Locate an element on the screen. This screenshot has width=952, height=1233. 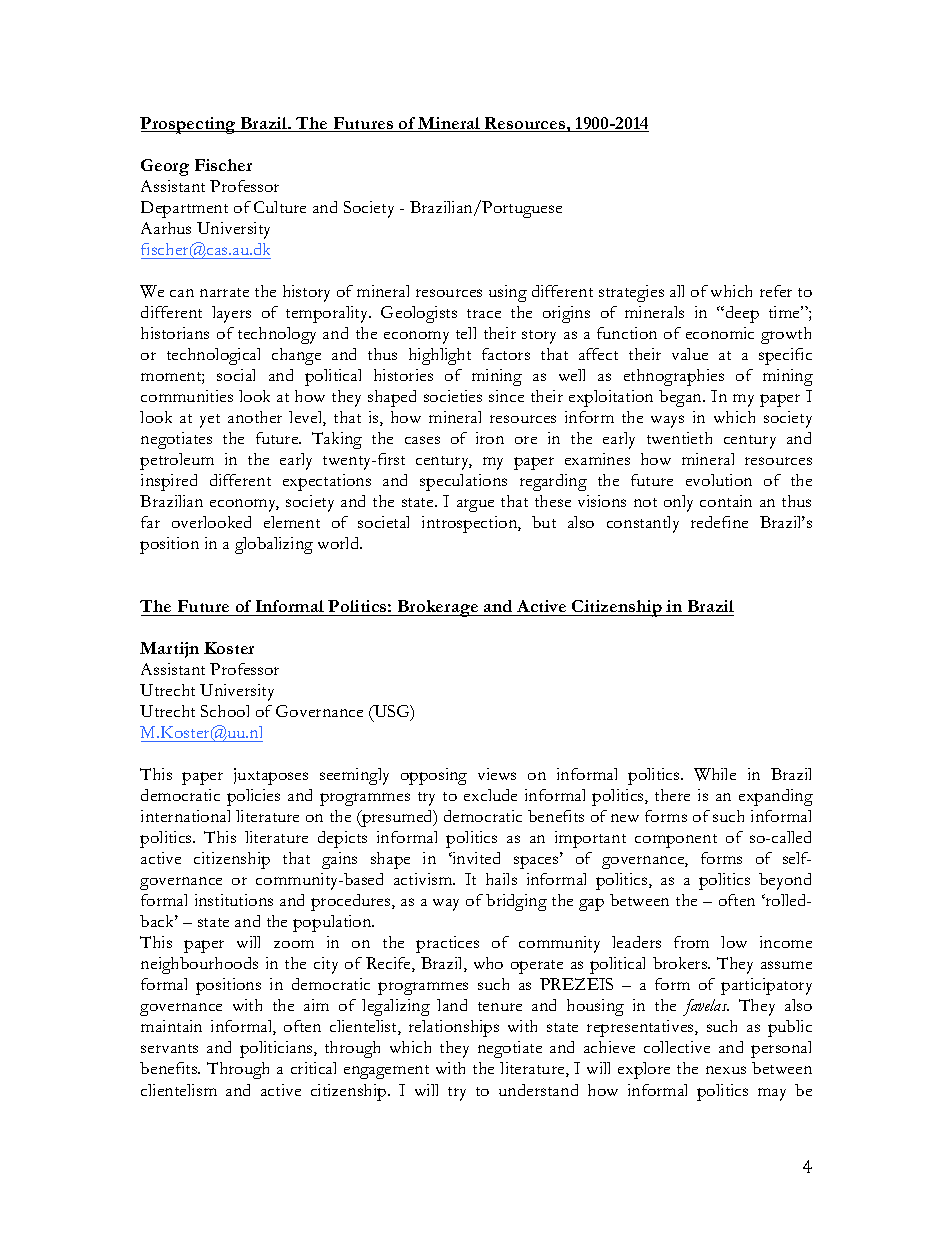
politicians is located at coordinates (277, 1049).
